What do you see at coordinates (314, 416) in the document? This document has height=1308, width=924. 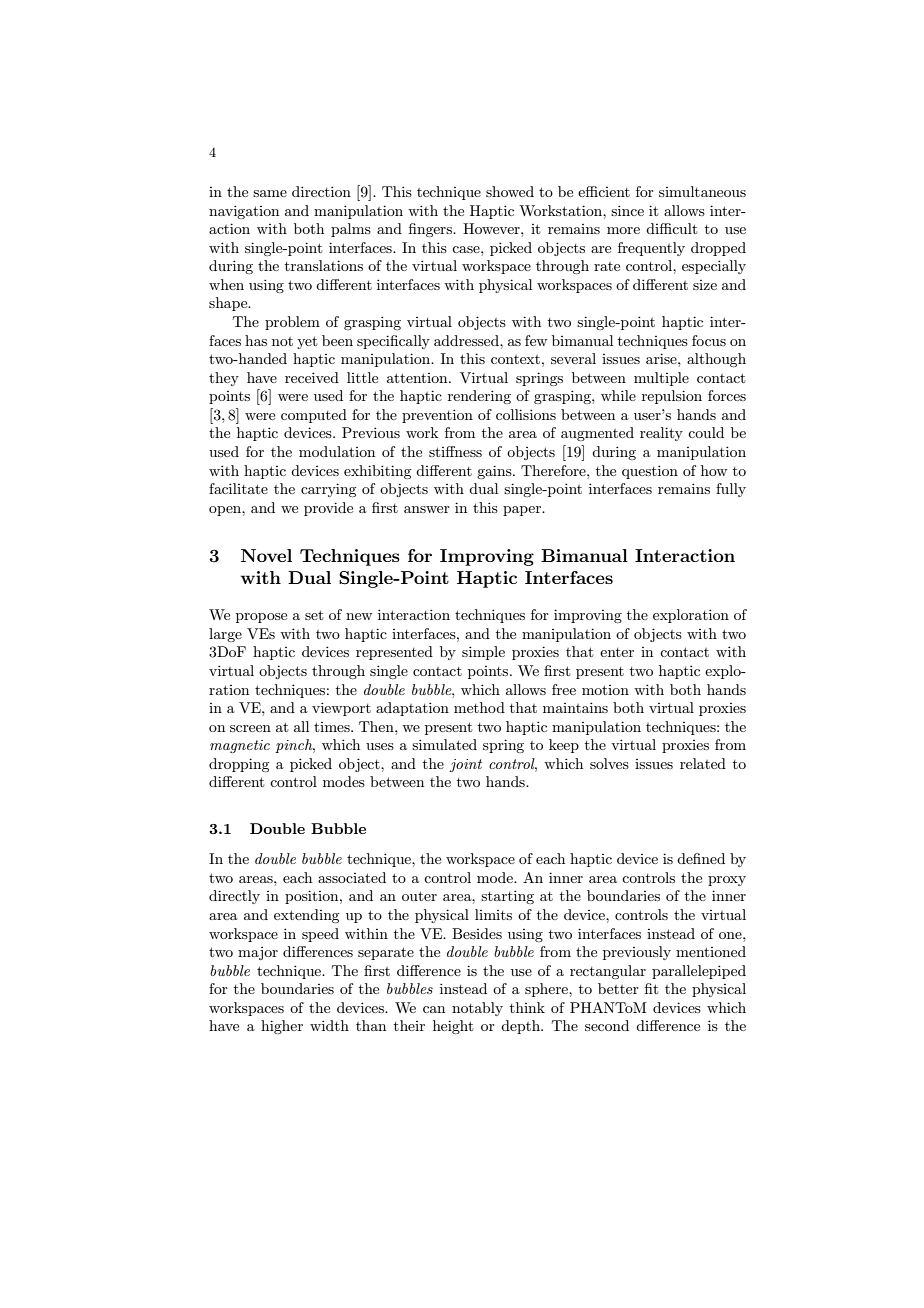 I see `computed` at bounding box center [314, 416].
